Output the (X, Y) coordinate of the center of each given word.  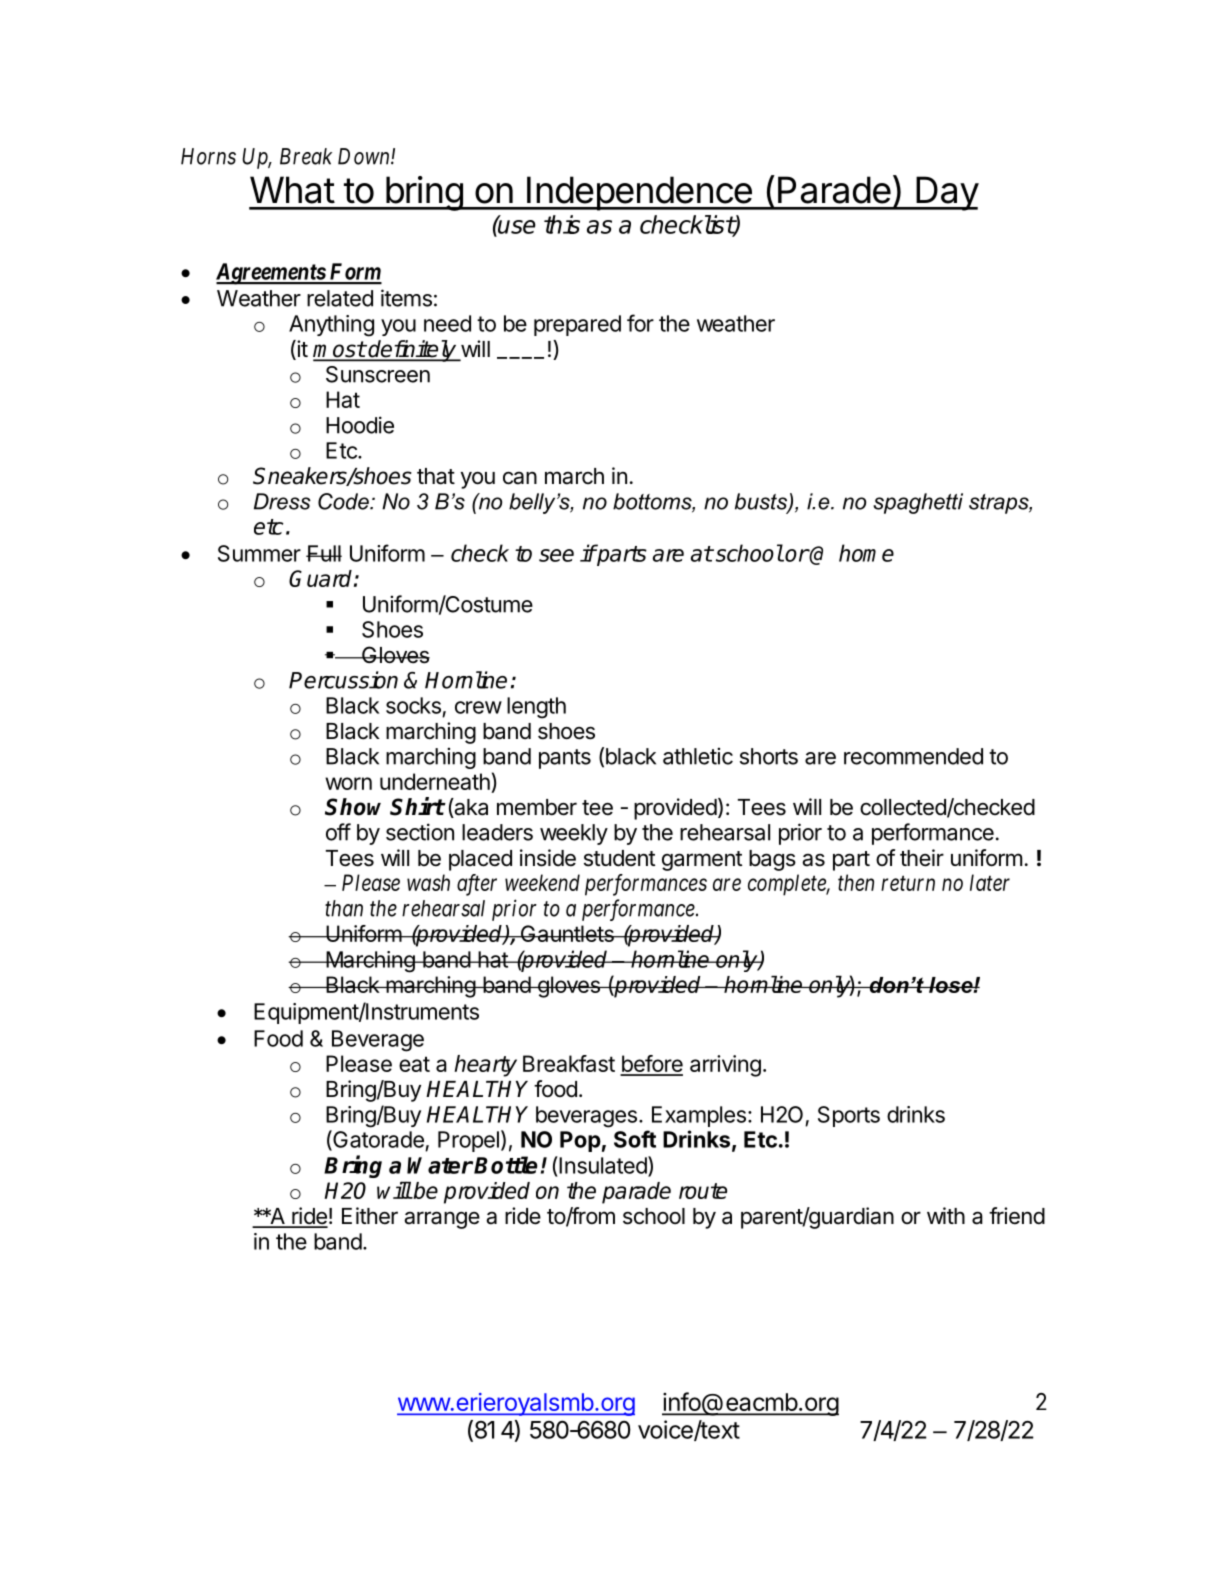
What (292, 190)
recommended (913, 756)
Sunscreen (378, 374)
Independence (639, 193)
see (556, 555)
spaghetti (918, 503)
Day (946, 193)
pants (565, 759)
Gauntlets (567, 933)
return (908, 883)
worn (348, 783)
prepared (577, 325)
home (866, 553)
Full (324, 553)
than (344, 908)
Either (370, 1216)
